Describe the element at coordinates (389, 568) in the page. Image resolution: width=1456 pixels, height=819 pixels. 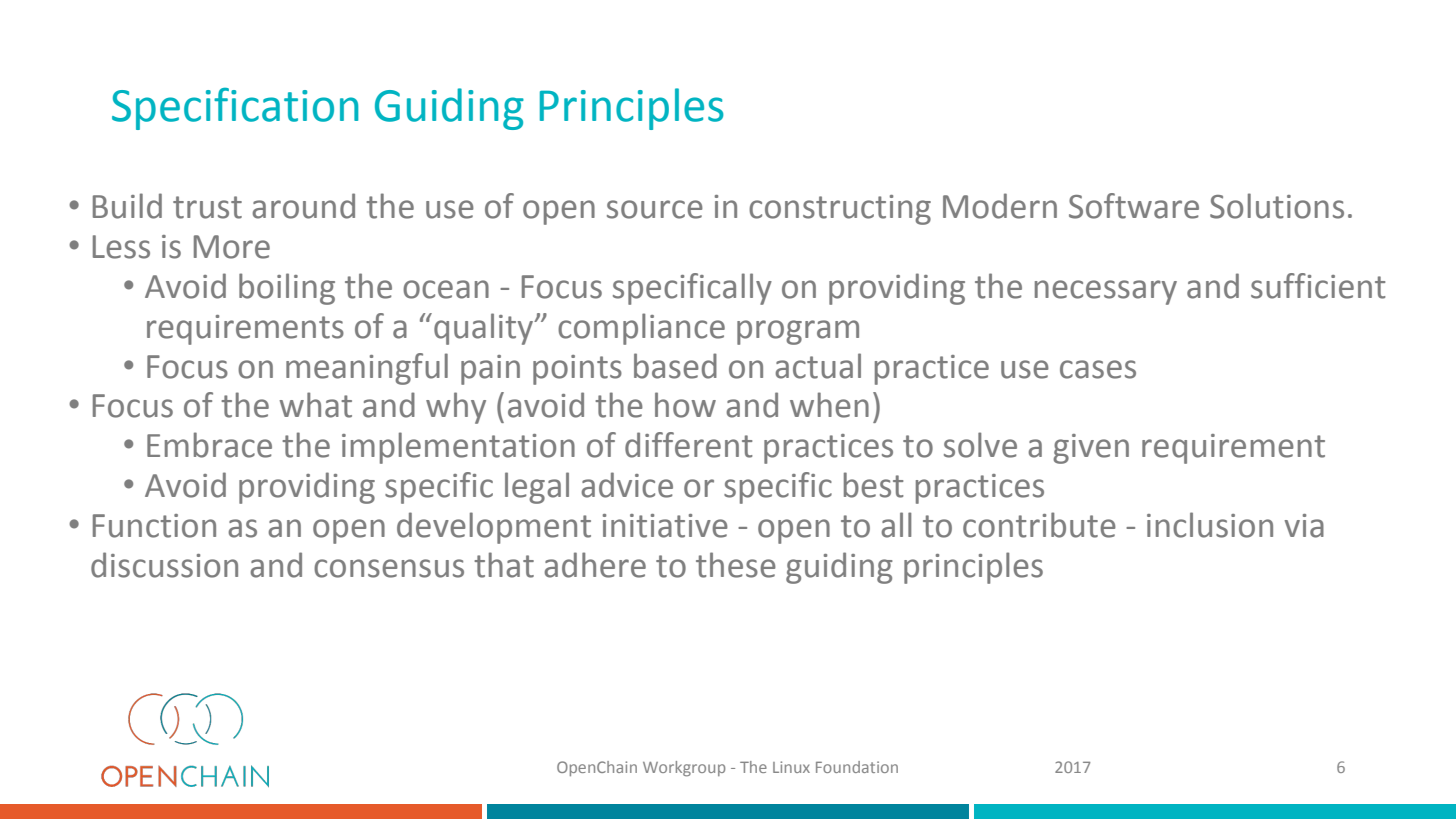
I see `consensus` at that location.
